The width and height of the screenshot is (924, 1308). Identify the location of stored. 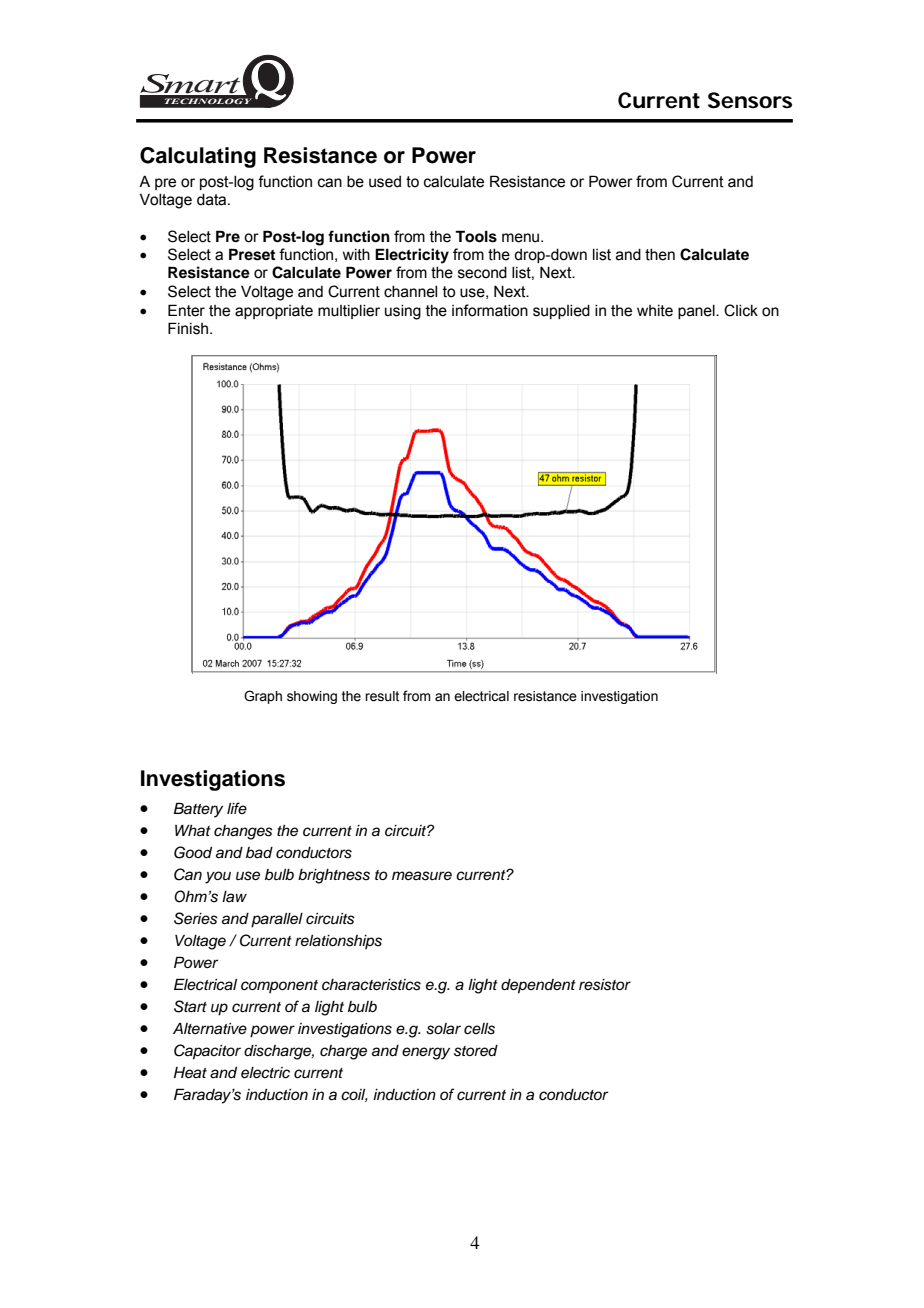
(476, 1051).
